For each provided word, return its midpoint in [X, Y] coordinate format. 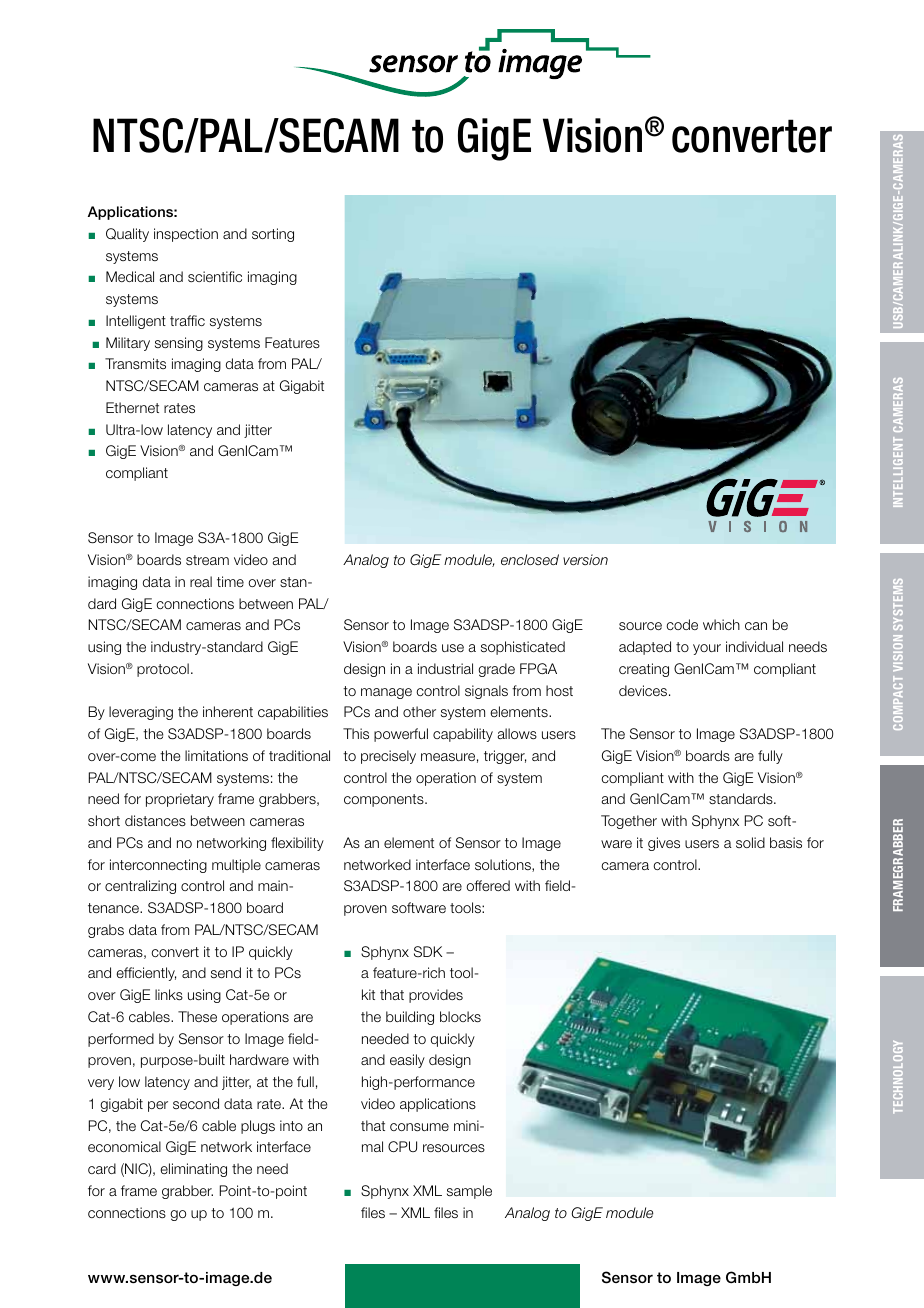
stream [207, 560]
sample [469, 1192]
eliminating [193, 1170]
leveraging [141, 713]
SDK [428, 951]
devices [643, 690]
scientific [215, 276]
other [419, 711]
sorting [273, 235]
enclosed [530, 559]
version [585, 559]
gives [664, 844]
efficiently [146, 974]
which [721, 624]
